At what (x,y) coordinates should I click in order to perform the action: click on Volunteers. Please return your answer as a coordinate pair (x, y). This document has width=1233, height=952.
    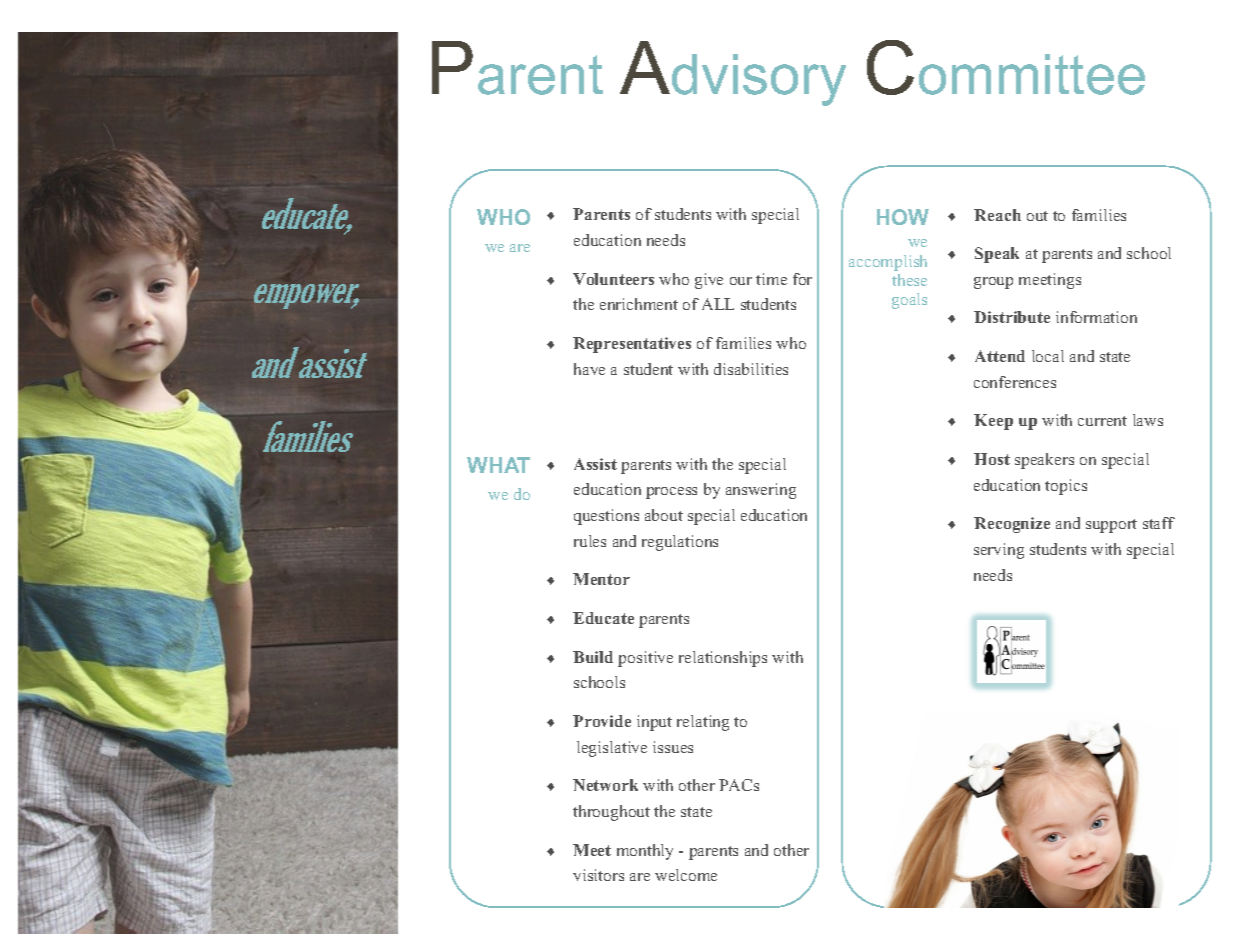
    Looking at the image, I should click on (613, 279).
